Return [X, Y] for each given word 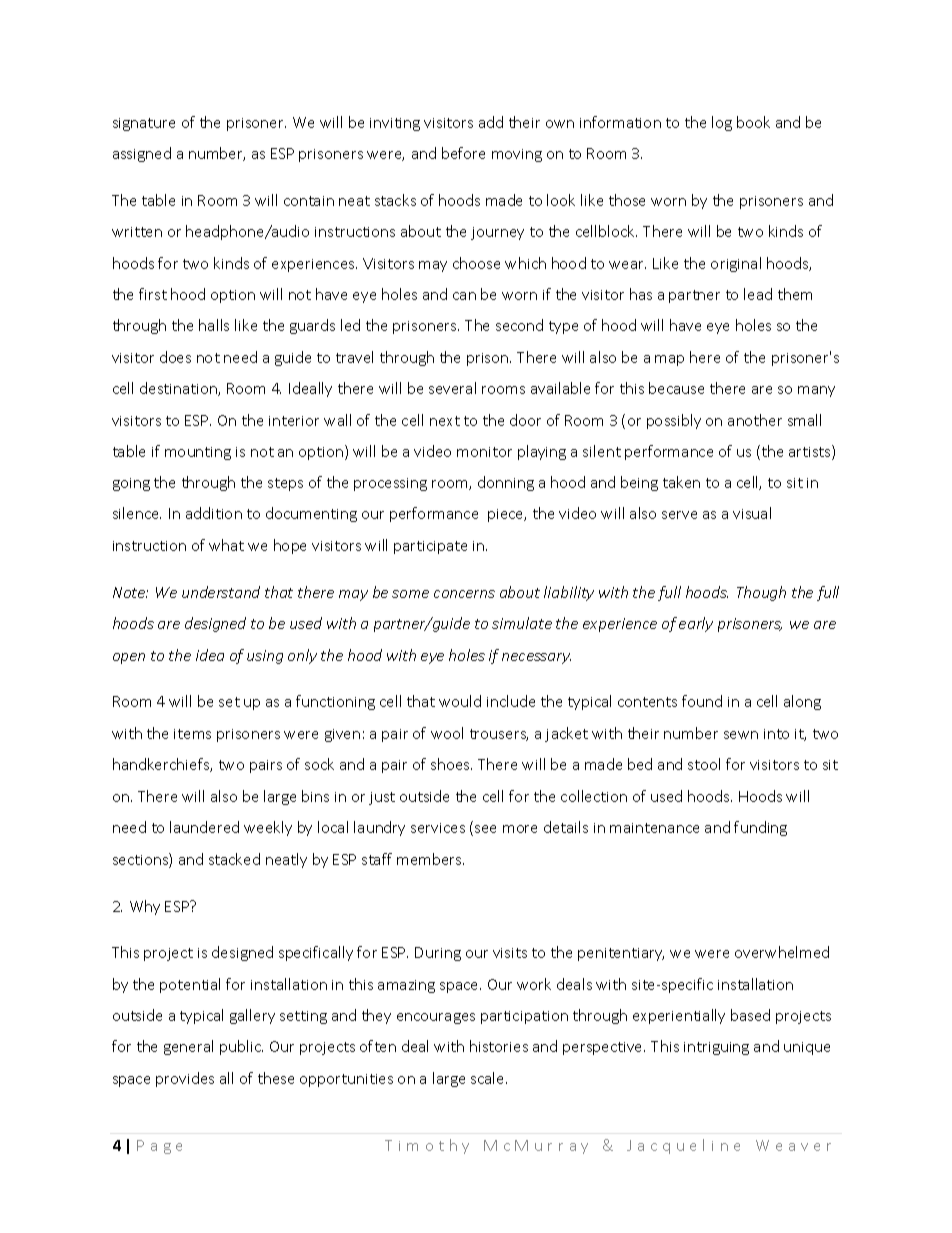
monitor [484, 452]
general [188, 1047]
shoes [451, 764]
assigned [142, 154]
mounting [198, 453]
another [755, 420]
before [463, 153]
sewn [741, 735]
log [722, 123]
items [192, 734]
